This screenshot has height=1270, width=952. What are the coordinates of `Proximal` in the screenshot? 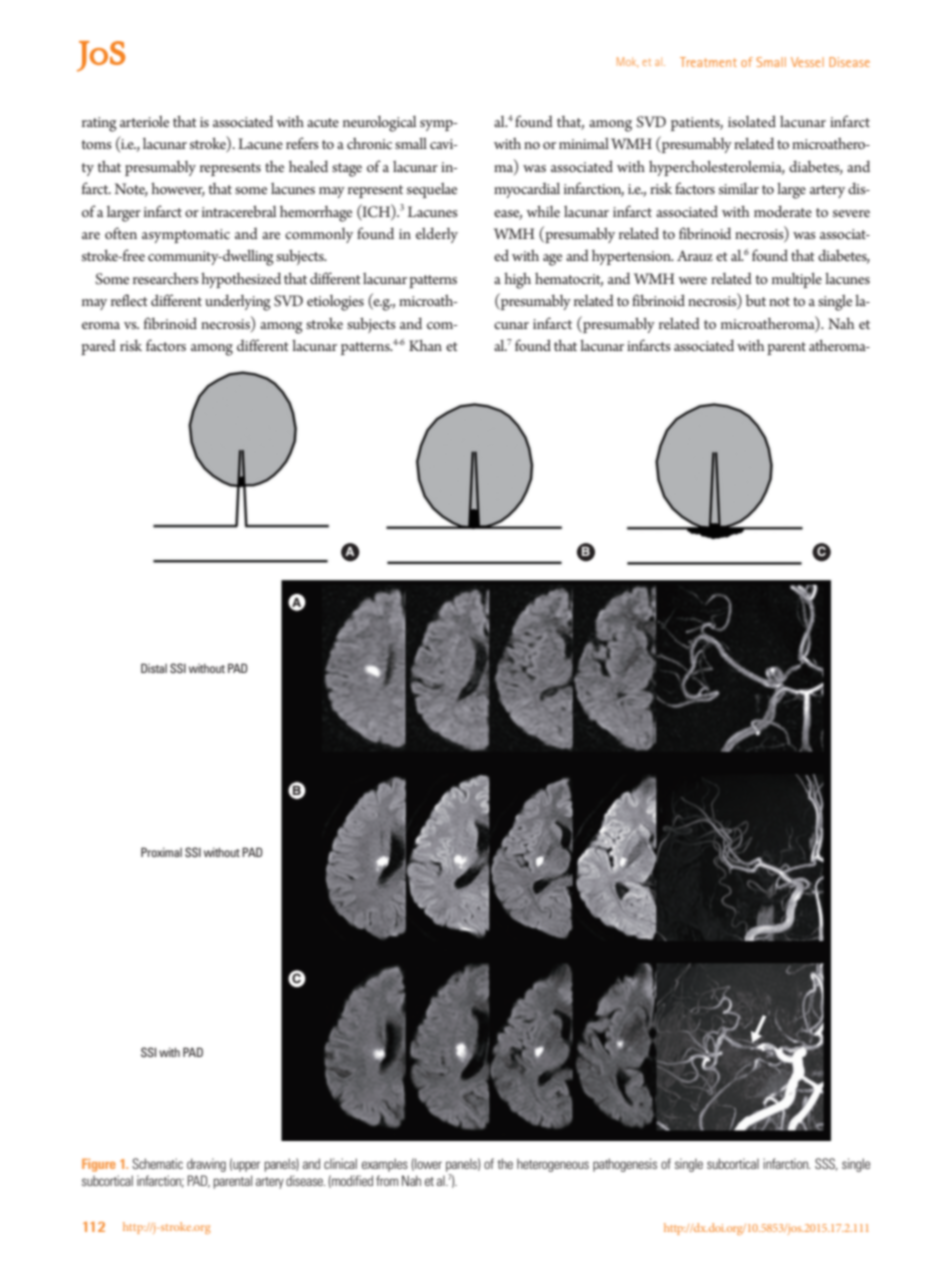 It's located at (161, 852).
